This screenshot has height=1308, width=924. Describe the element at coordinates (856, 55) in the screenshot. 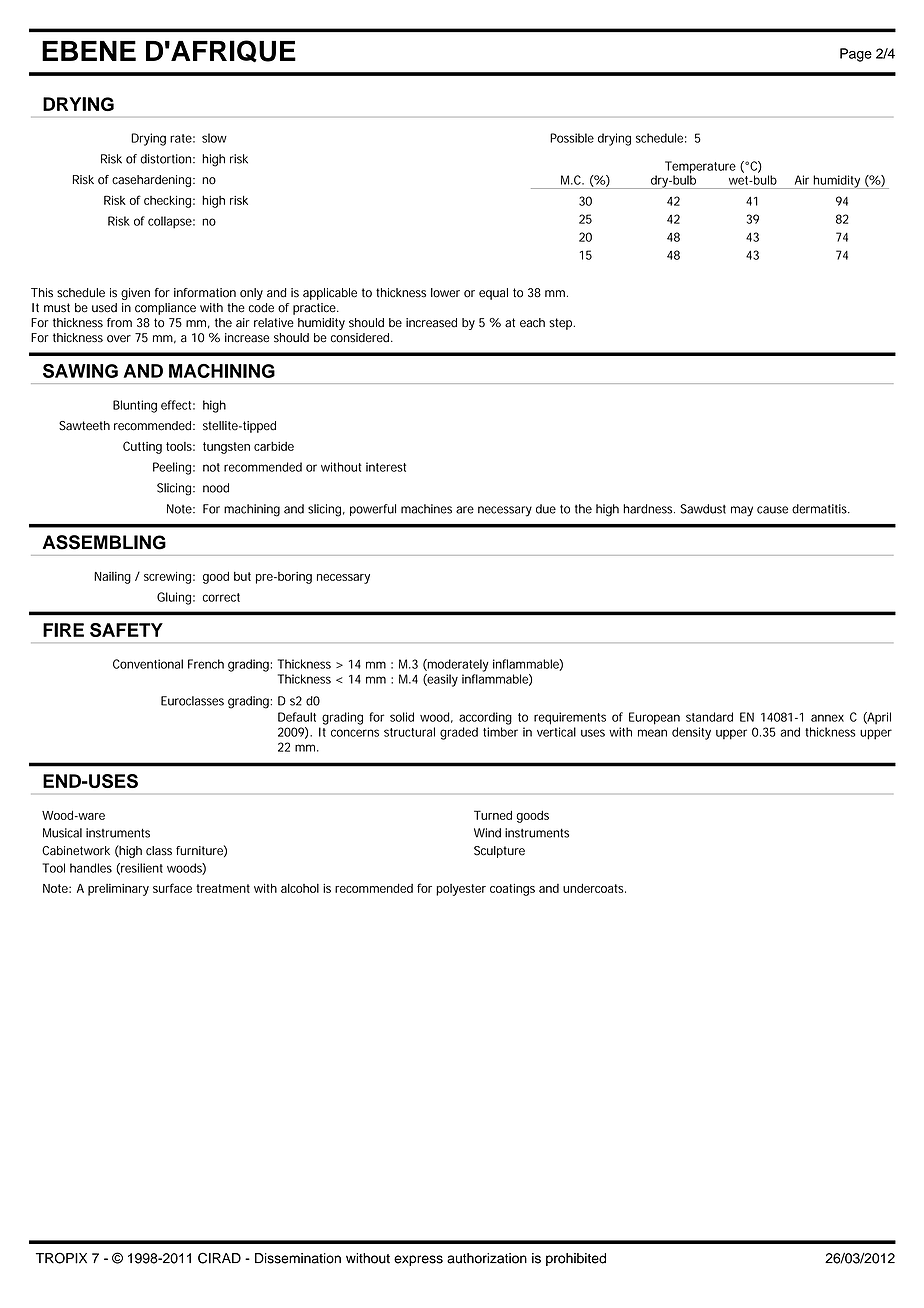

I see `Page` at that location.
